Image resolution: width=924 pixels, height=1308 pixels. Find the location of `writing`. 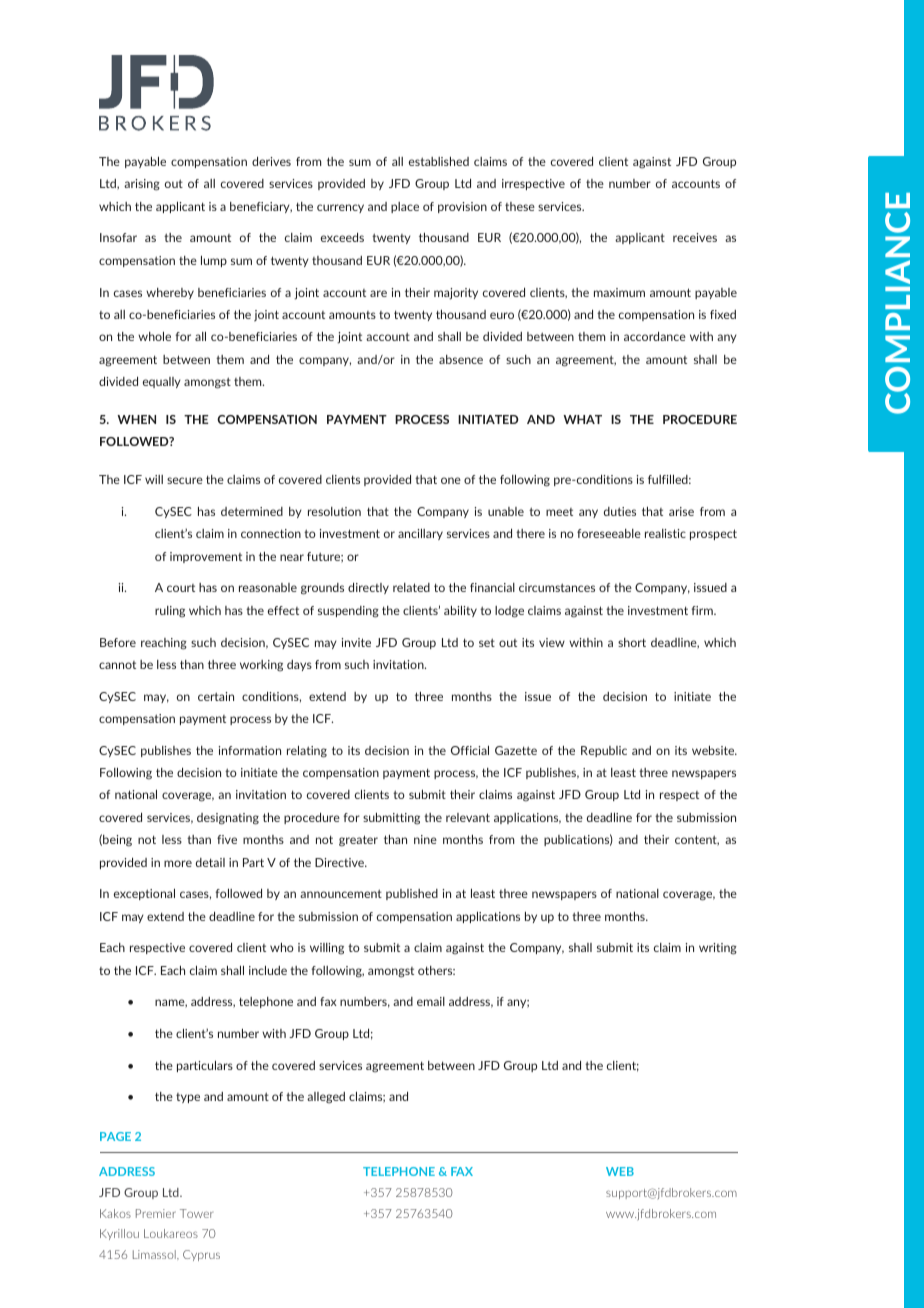

writing is located at coordinates (718, 949).
